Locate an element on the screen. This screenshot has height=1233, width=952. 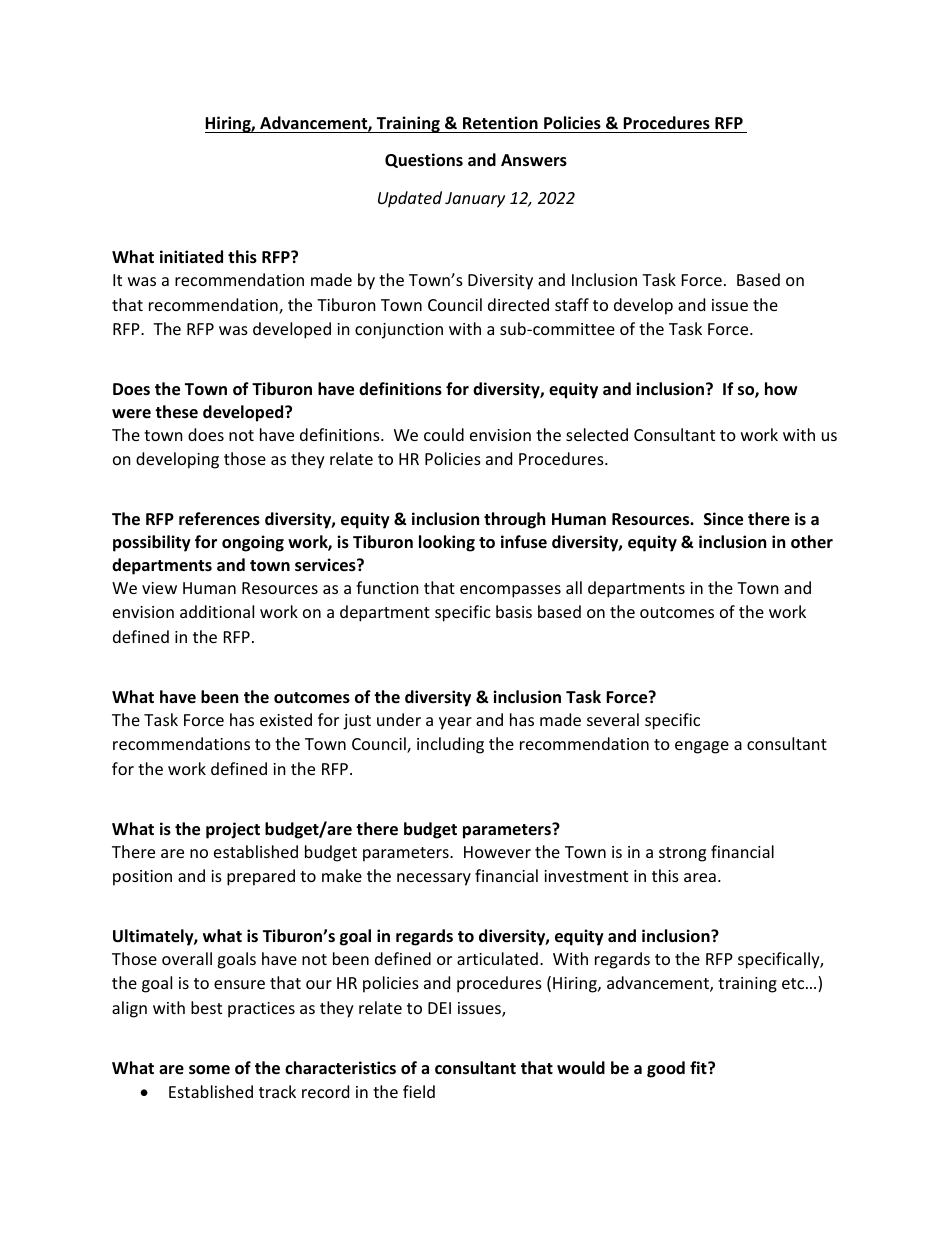
Answers is located at coordinates (534, 160).
